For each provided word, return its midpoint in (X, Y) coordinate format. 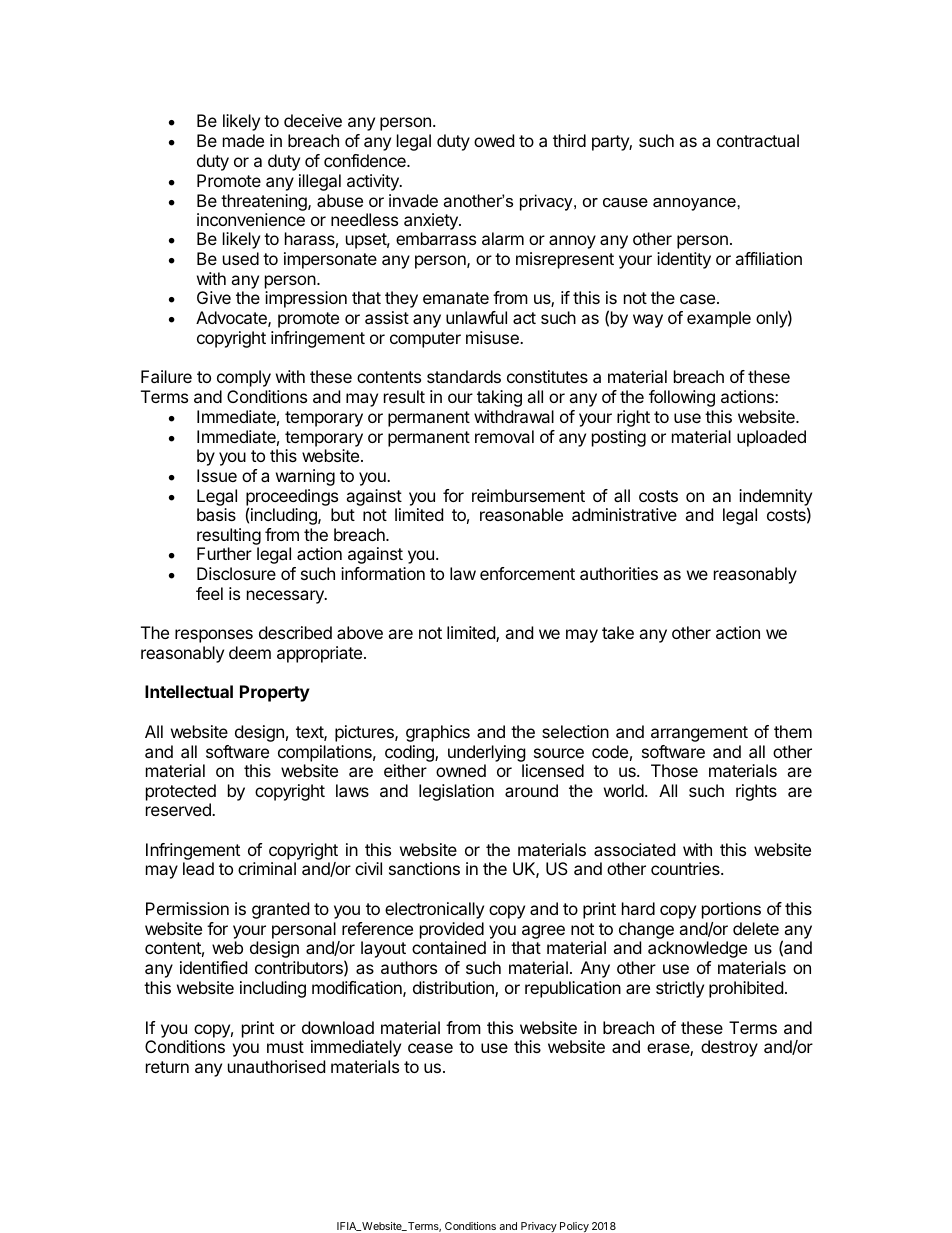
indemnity (775, 498)
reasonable (521, 514)
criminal (267, 868)
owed (494, 140)
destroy (729, 1048)
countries (686, 868)
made (243, 140)
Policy (574, 1227)
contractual (758, 140)
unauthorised (276, 1066)
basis (216, 514)
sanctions (424, 868)
